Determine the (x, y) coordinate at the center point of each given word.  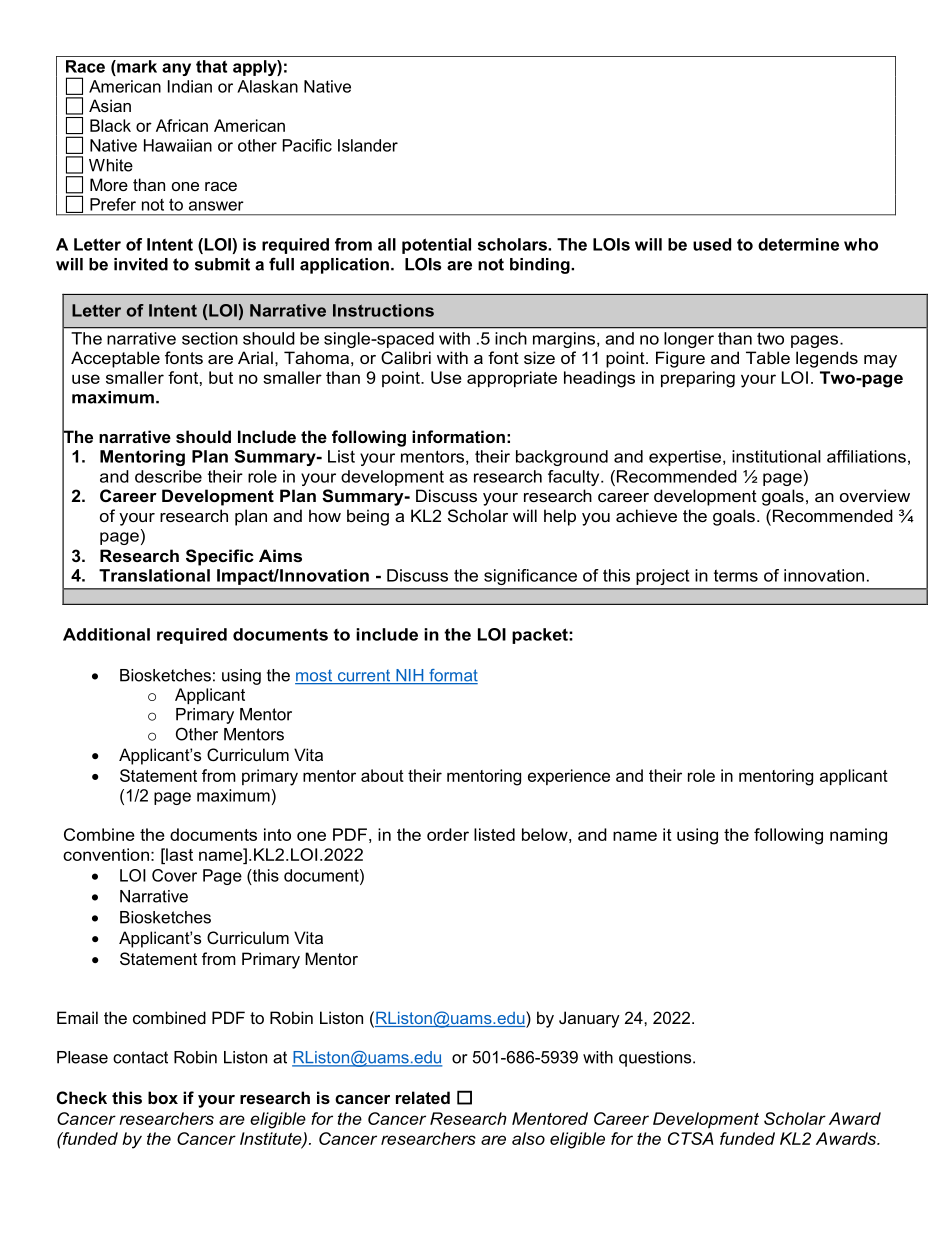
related (423, 1097)
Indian (190, 86)
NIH (410, 676)
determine (798, 244)
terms (736, 575)
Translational (154, 575)
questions (656, 1059)
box (163, 1097)
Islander (368, 145)
